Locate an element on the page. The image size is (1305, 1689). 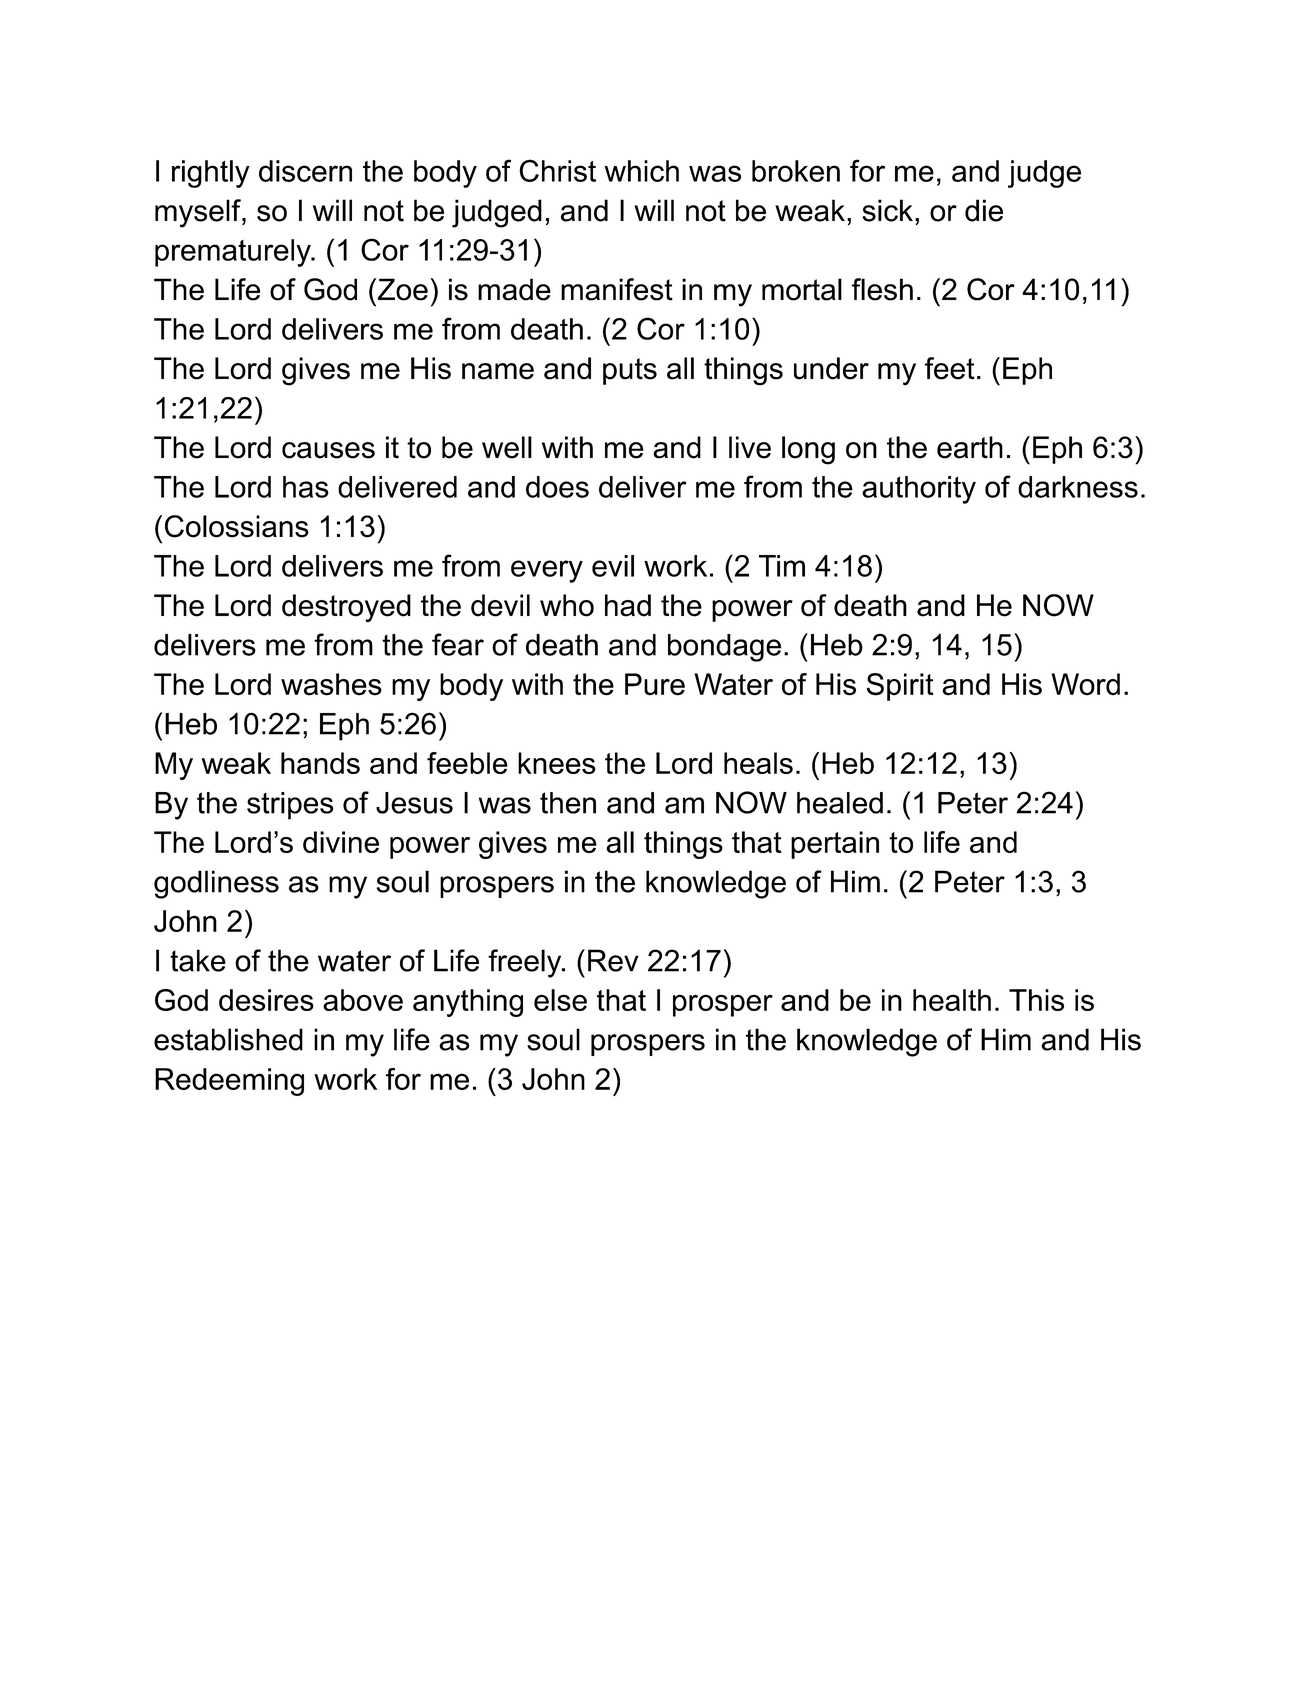
pertain is located at coordinates (835, 845).
